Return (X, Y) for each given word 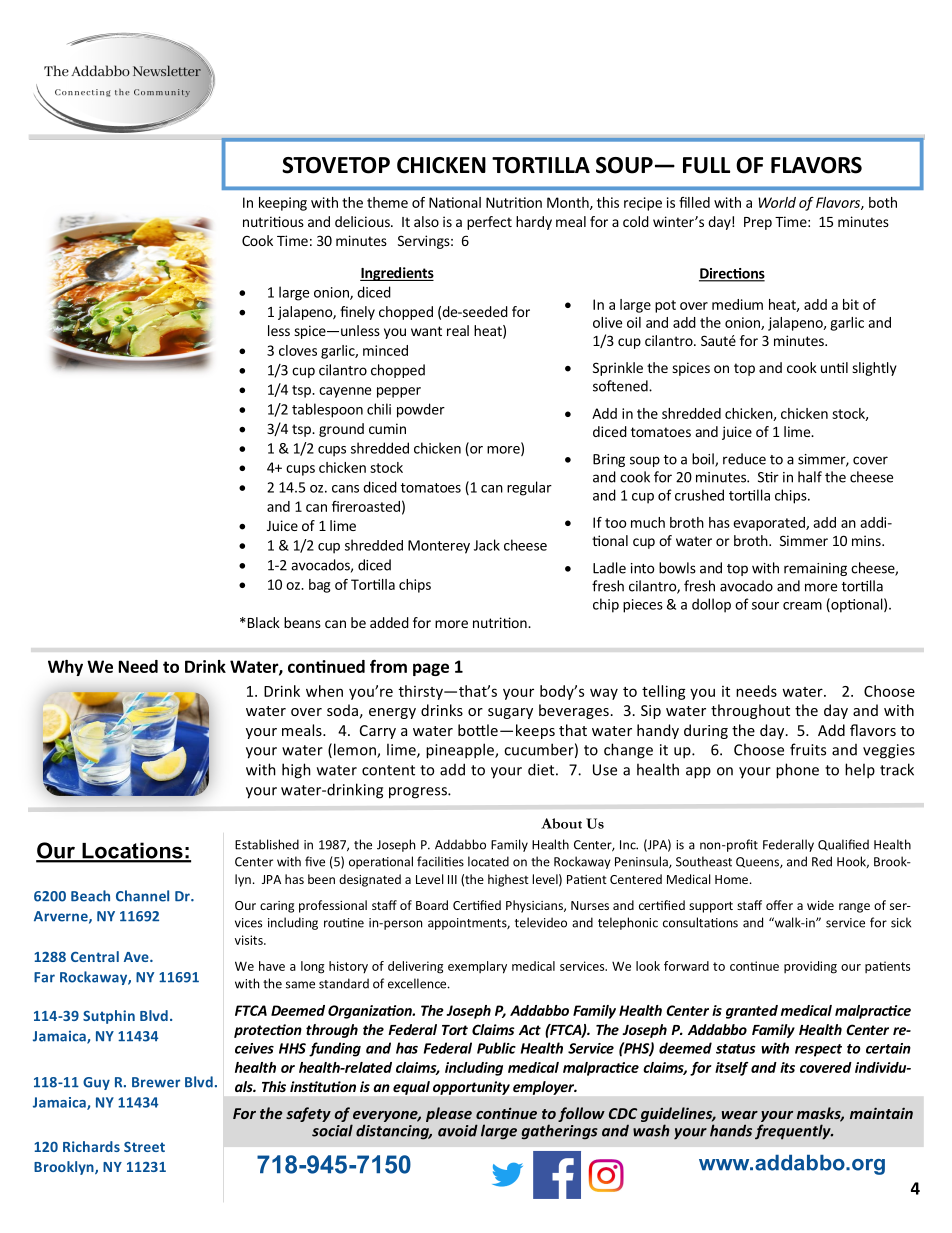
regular (529, 488)
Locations (132, 852)
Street (144, 1147)
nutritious (273, 221)
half (810, 477)
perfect (489, 223)
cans (345, 489)
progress (419, 793)
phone (797, 771)
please (449, 1114)
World (777, 202)
